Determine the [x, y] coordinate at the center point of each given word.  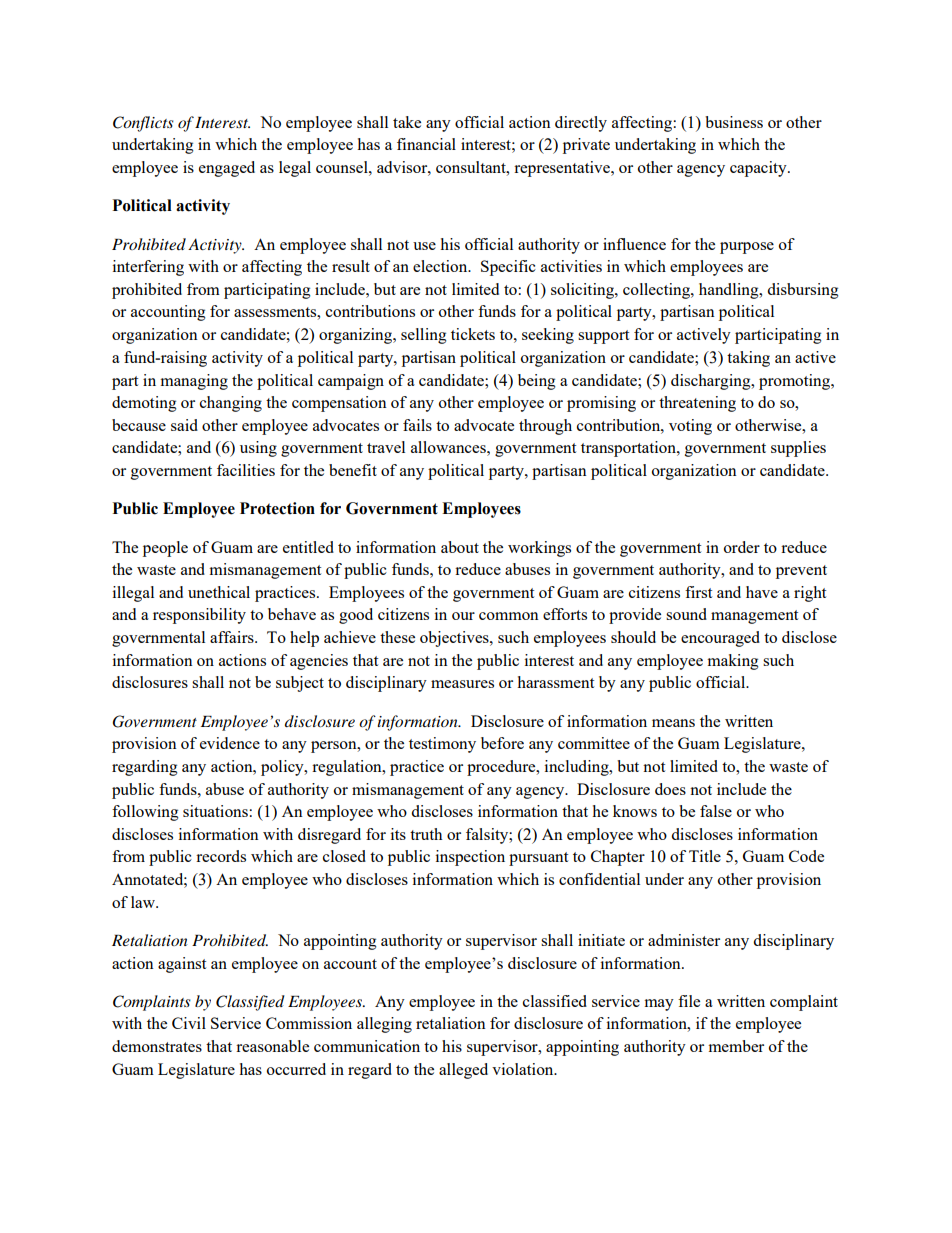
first [698, 592]
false [716, 811]
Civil [189, 1023]
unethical [219, 592]
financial [426, 144]
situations [216, 811]
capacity [759, 169]
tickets [473, 334]
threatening [697, 404]
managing [194, 382]
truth [426, 834]
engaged [227, 169]
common [509, 616]
